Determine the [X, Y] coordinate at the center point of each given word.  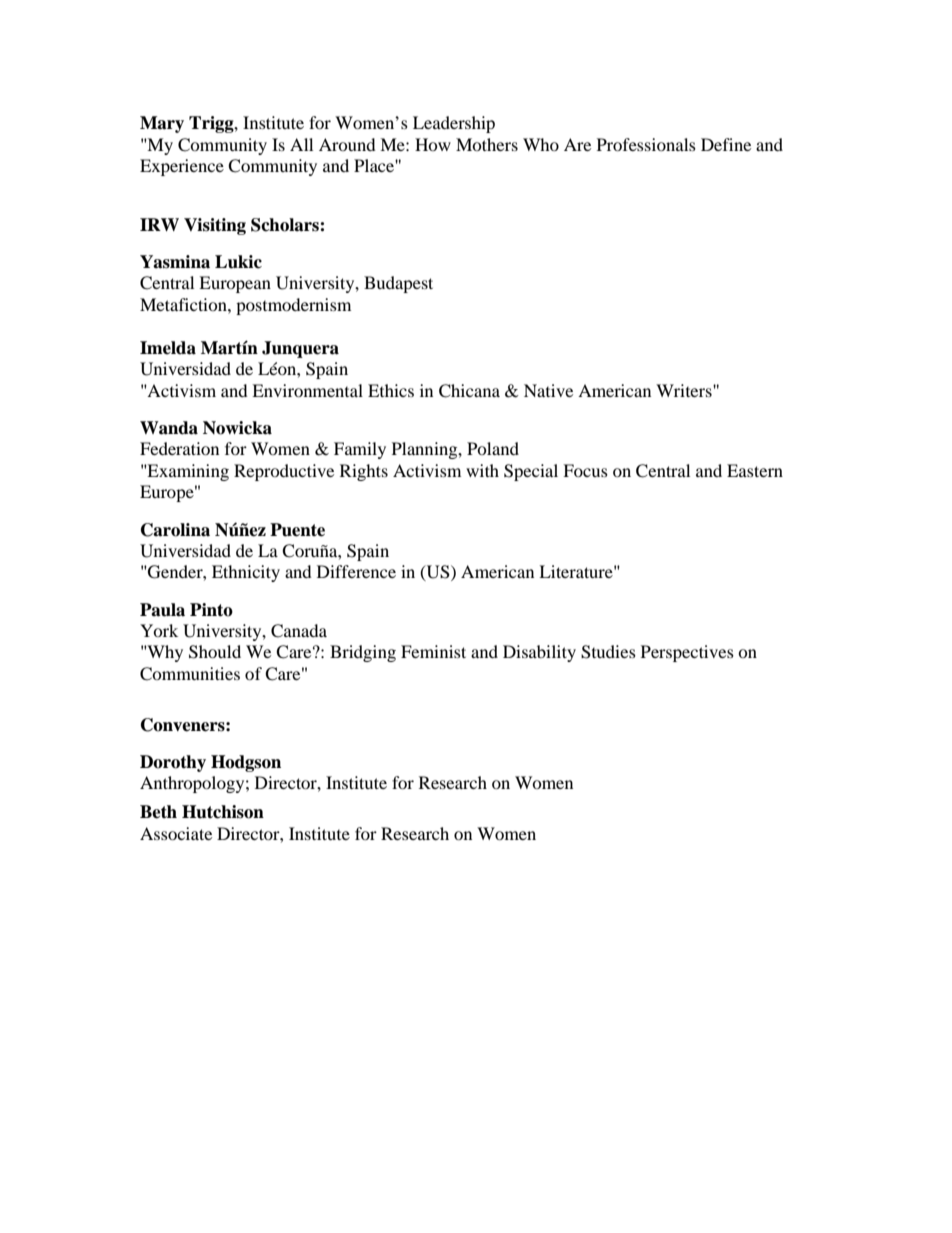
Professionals [646, 144]
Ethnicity [246, 573]
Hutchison [223, 812]
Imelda [168, 348]
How [433, 144]
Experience [182, 167]
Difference [356, 571]
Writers [685, 390]
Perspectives [687, 653]
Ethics [391, 390]
